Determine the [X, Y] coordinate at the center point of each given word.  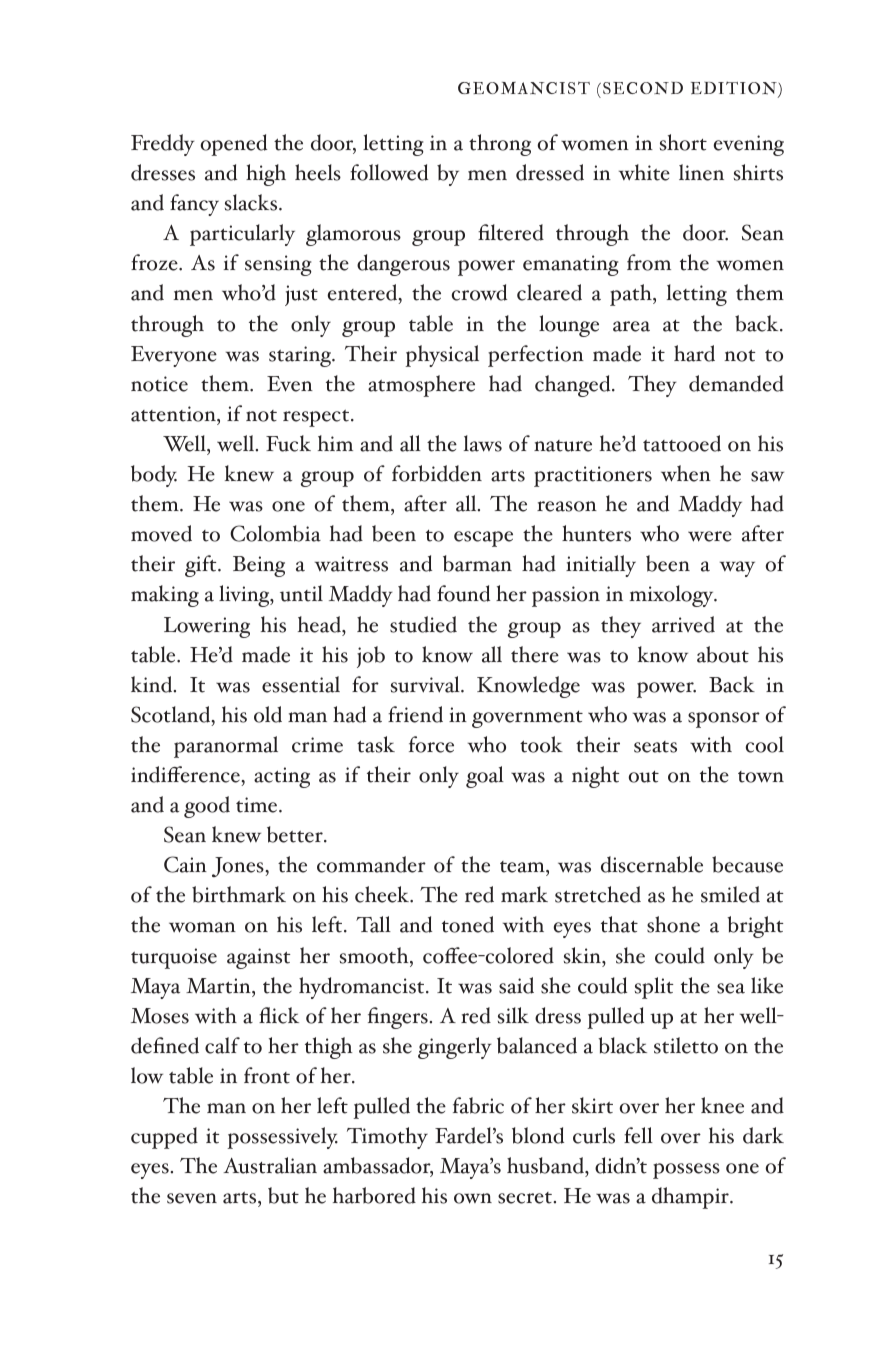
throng [500, 145]
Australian [270, 1165]
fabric [478, 1105]
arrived [683, 624]
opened [233, 145]
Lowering [207, 627]
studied [423, 624]
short [683, 142]
